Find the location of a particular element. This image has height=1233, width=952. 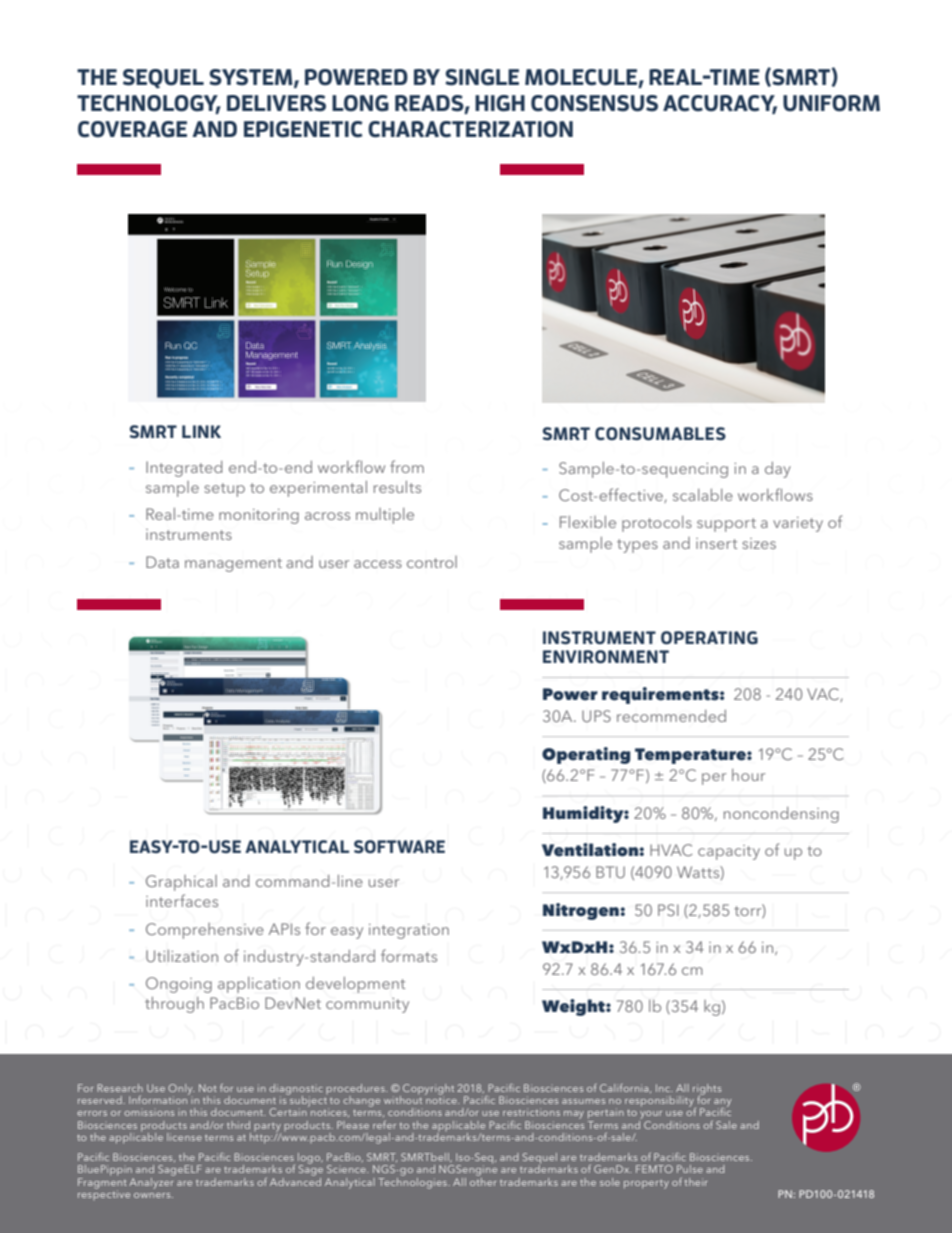

sizes is located at coordinates (759, 543).
